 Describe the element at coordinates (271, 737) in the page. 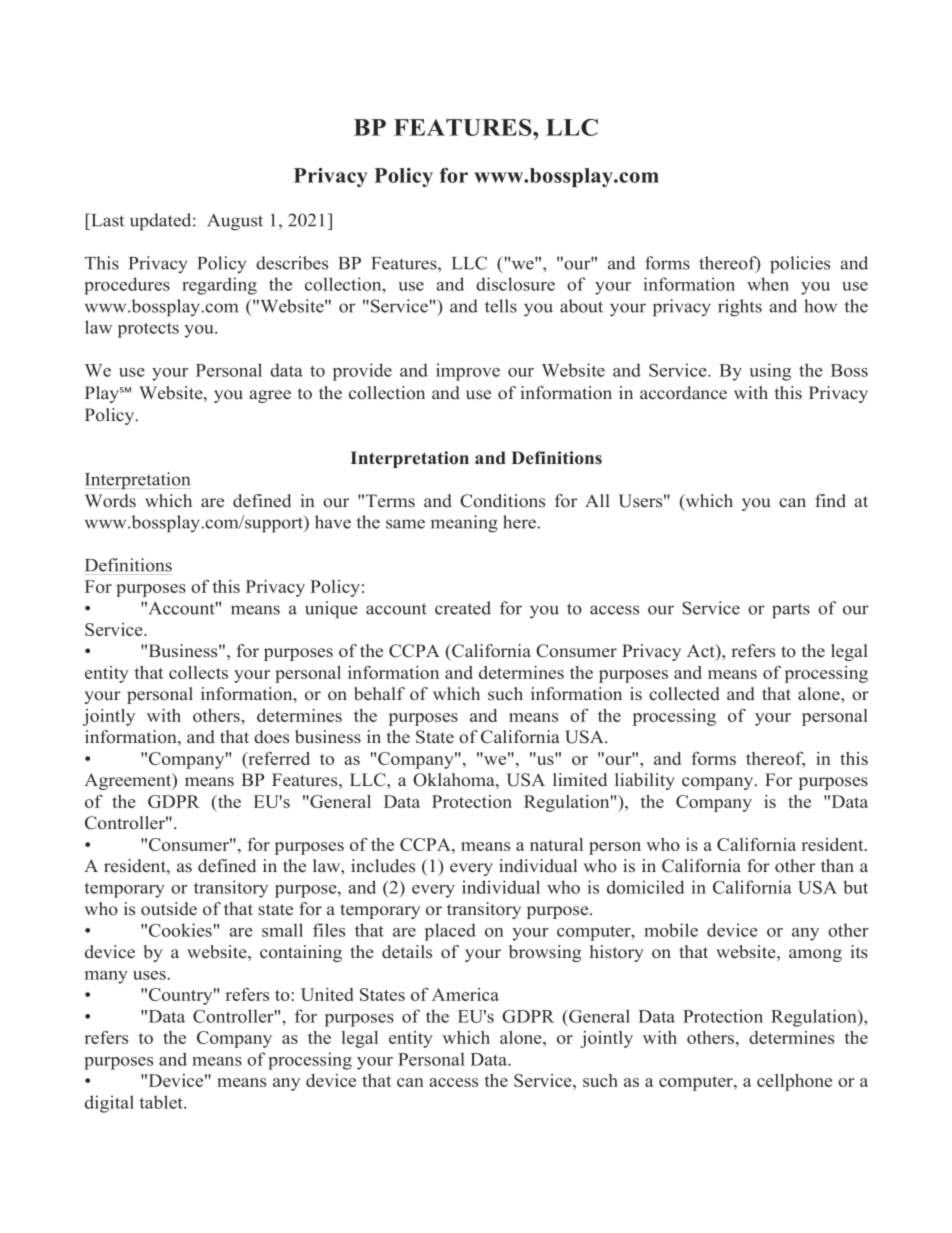

I see `does` at that location.
